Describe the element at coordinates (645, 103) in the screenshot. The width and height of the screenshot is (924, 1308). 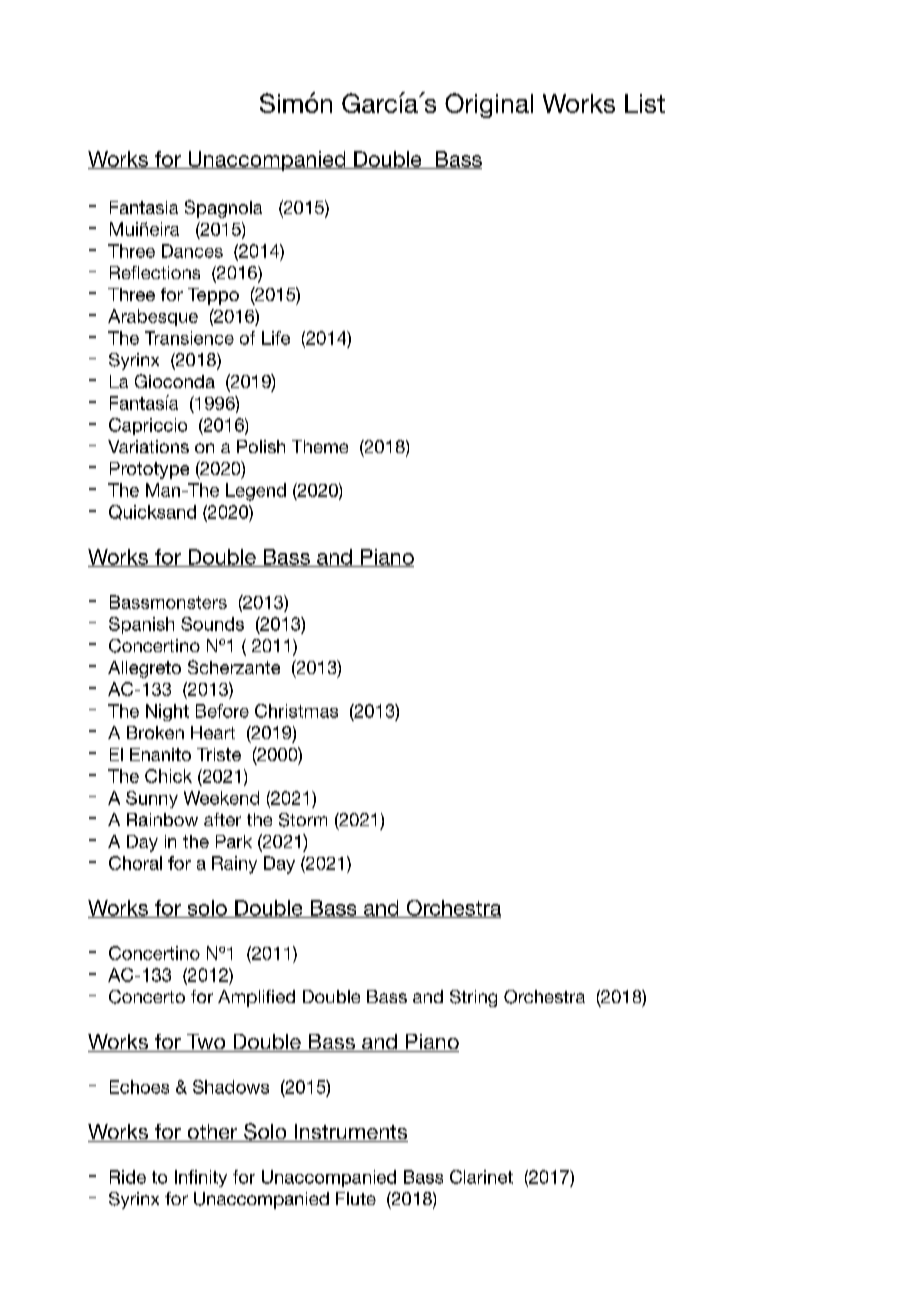
I see `List` at that location.
